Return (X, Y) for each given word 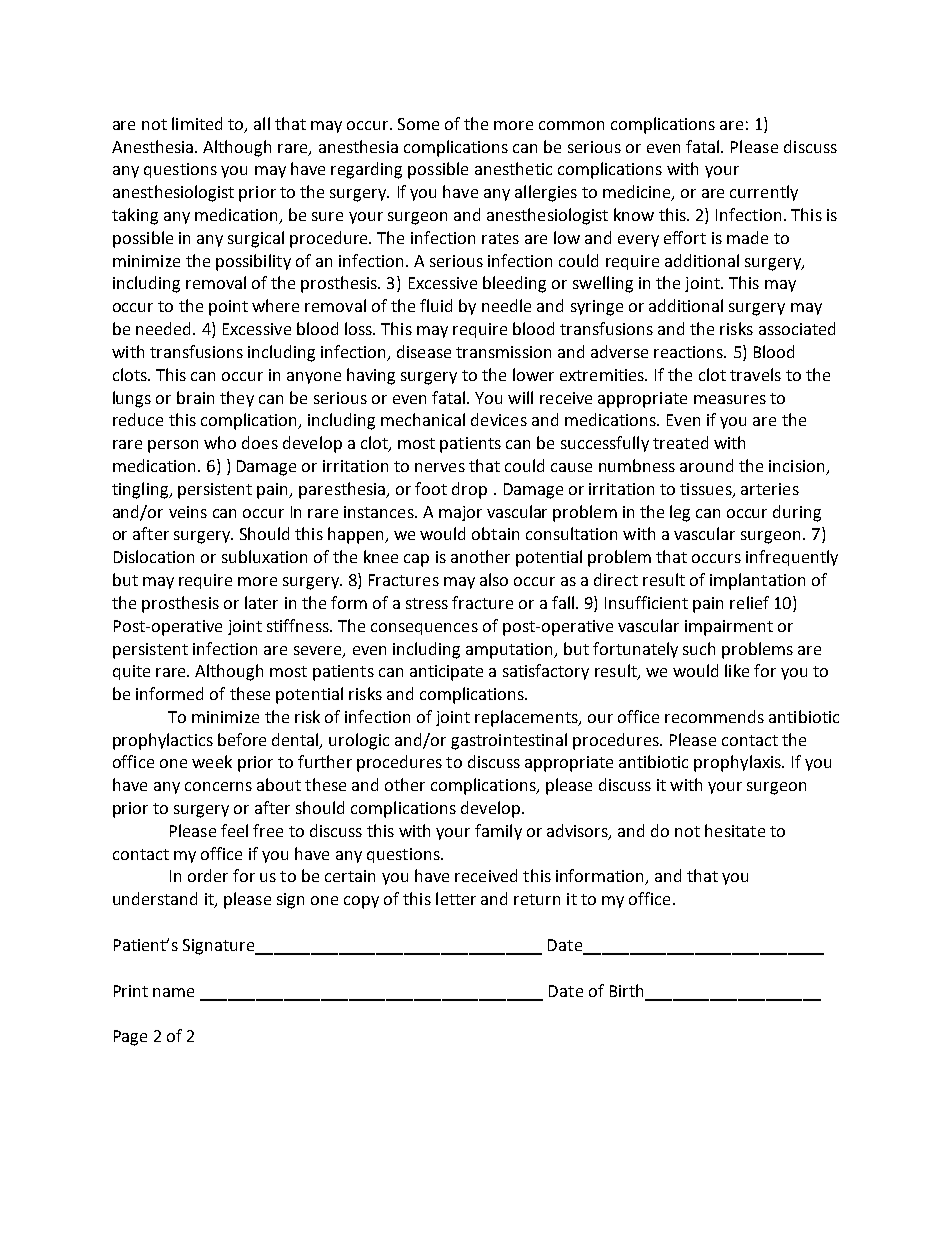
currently (764, 193)
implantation (757, 581)
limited (197, 123)
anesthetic (513, 168)
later (261, 602)
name (173, 992)
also (494, 579)
